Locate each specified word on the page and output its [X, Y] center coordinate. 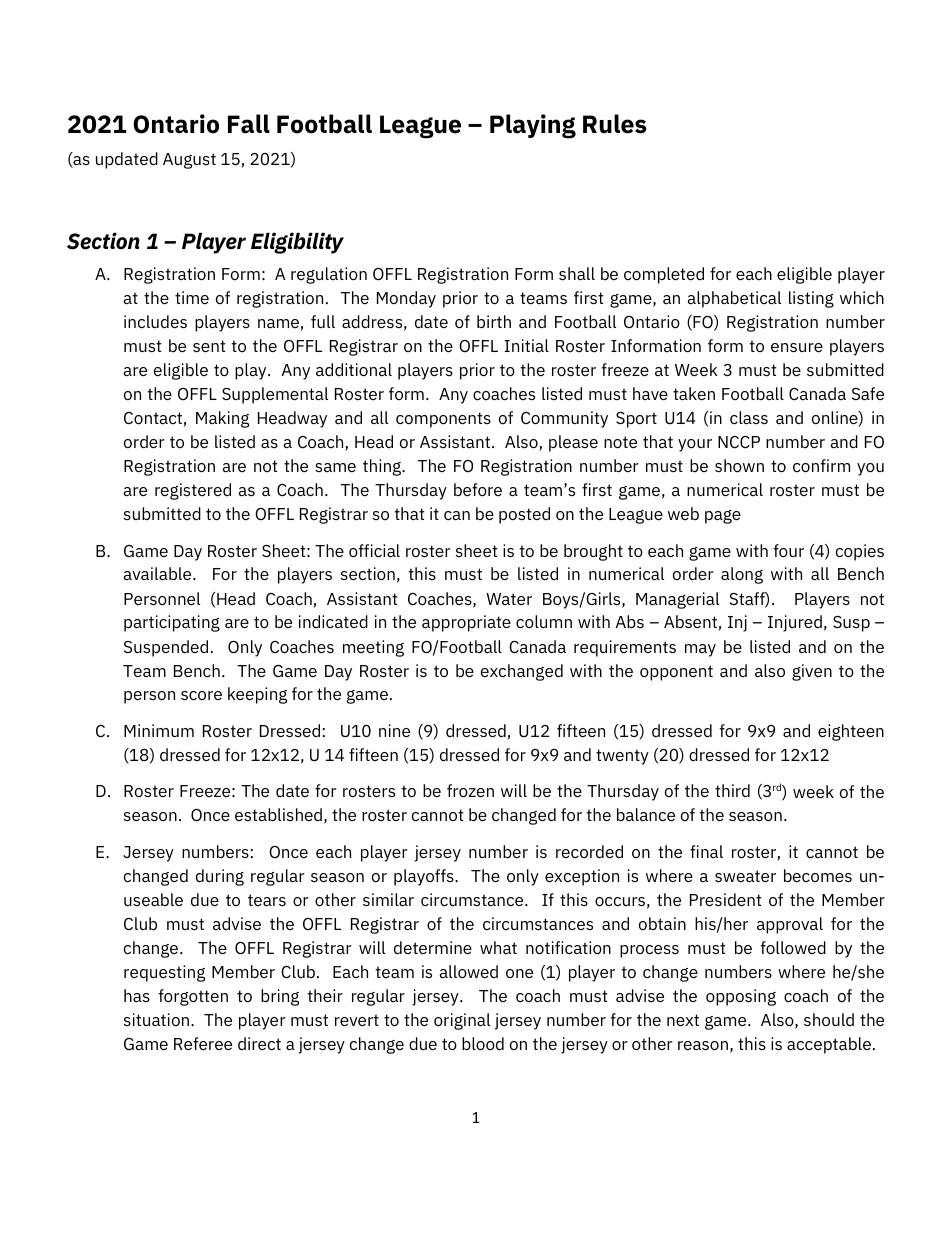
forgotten [193, 997]
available [158, 573]
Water [509, 599]
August [189, 161]
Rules [614, 124]
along [742, 575]
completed [664, 275]
